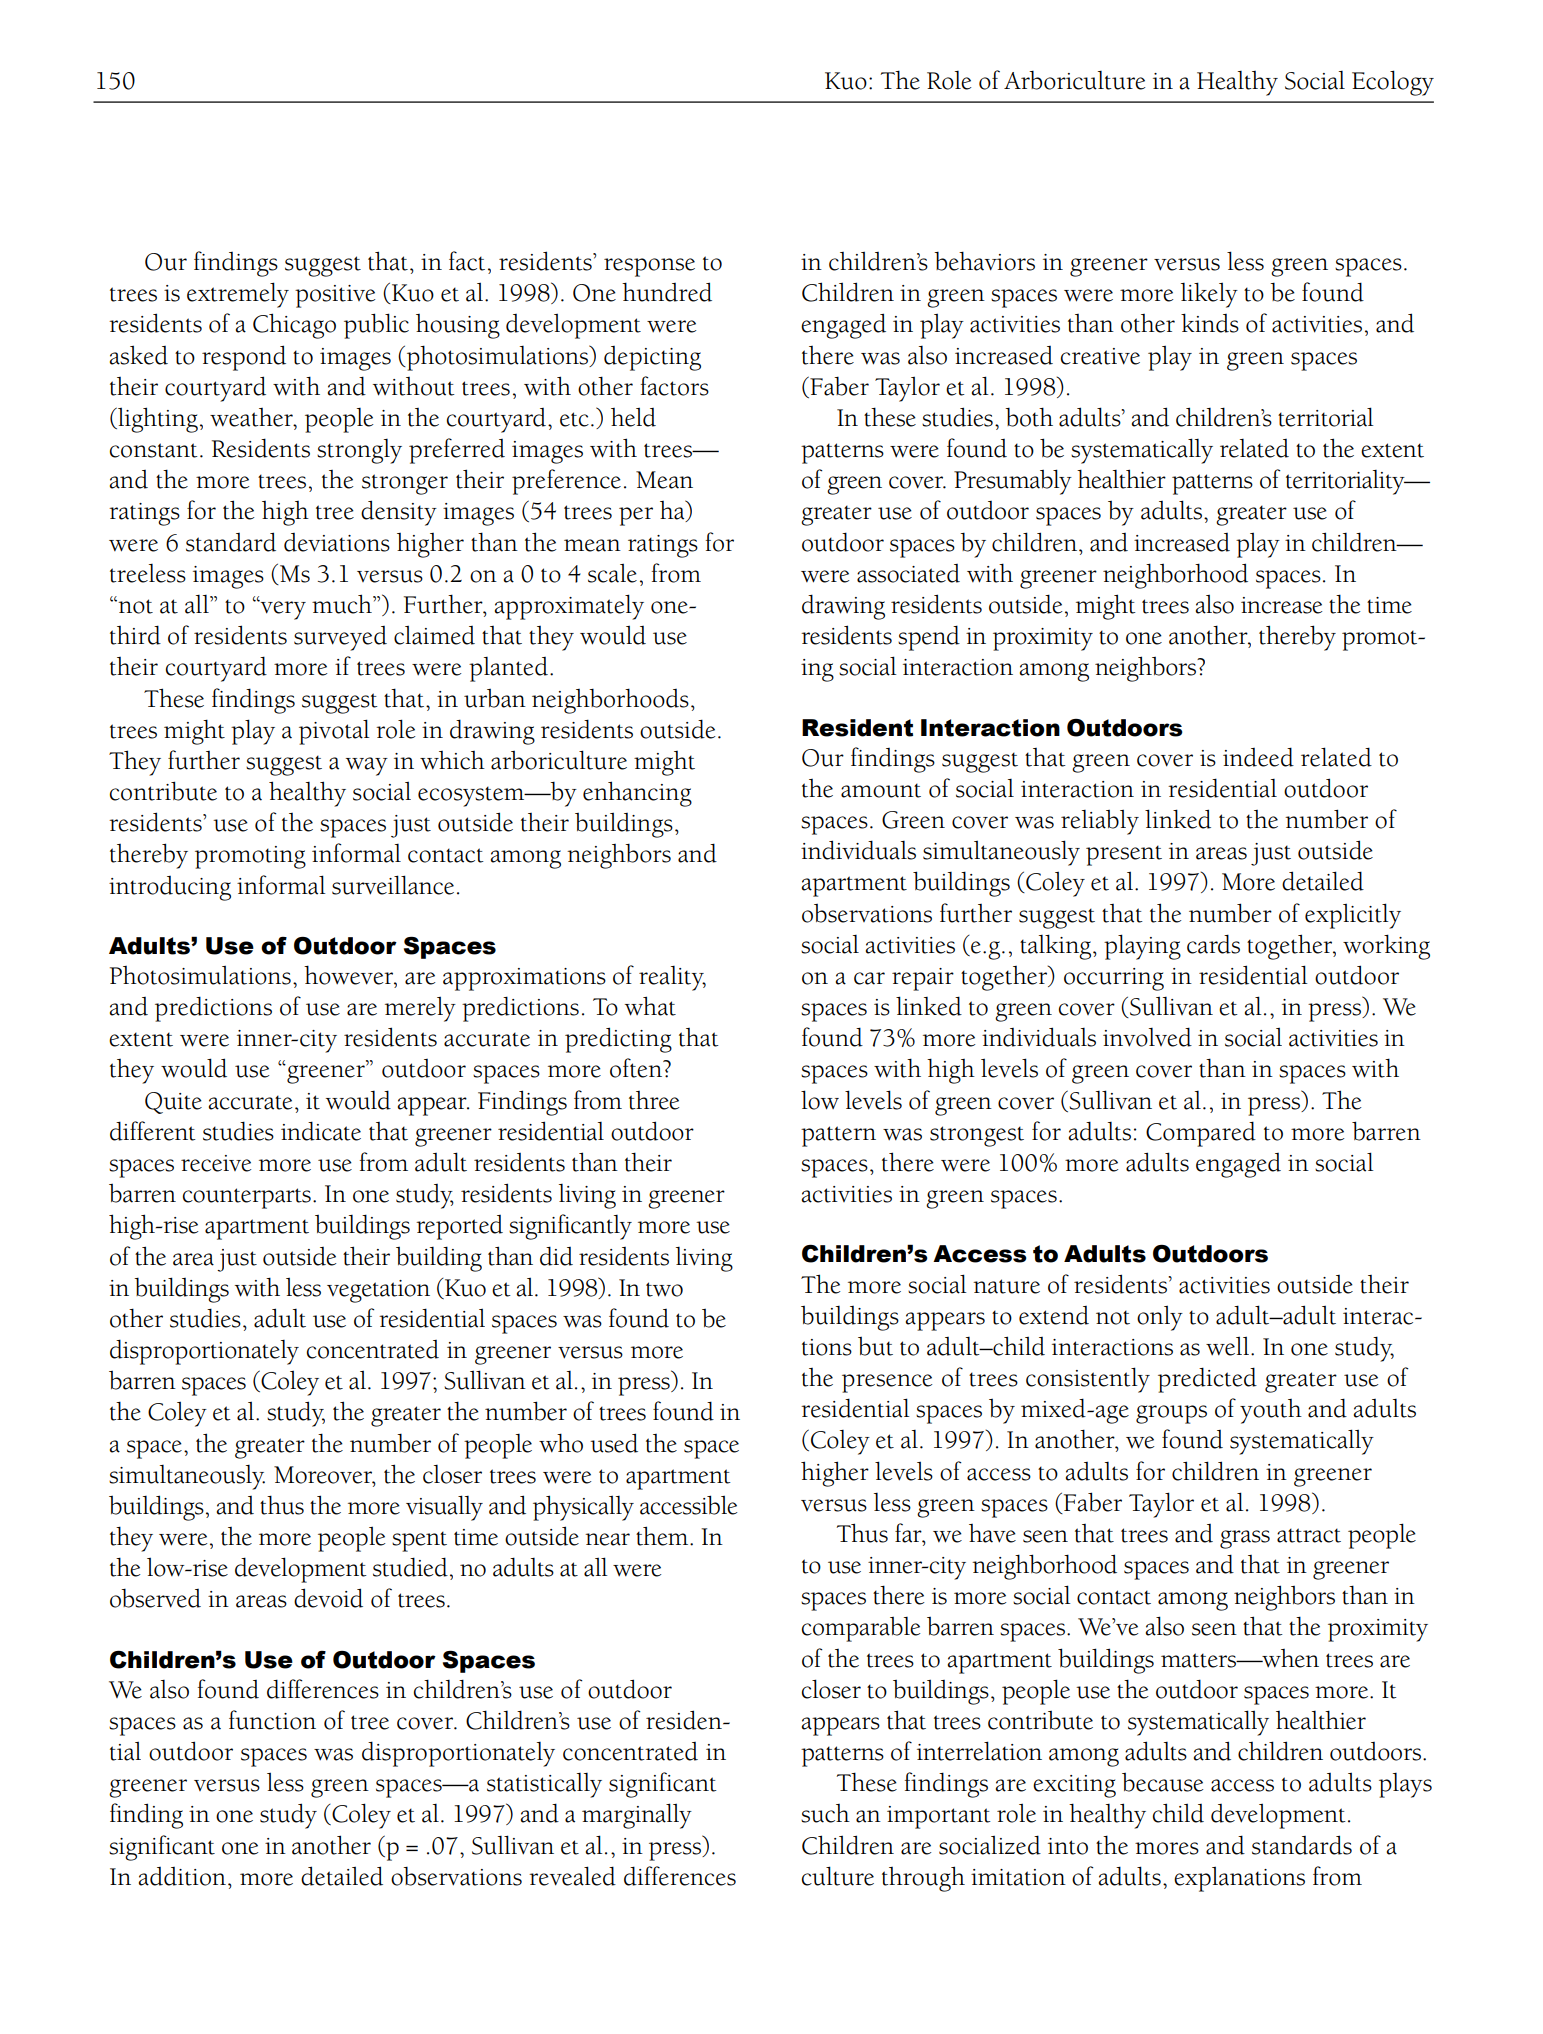 This screenshot has height=2034, width=1543. I want to click on two, so click(664, 1289).
